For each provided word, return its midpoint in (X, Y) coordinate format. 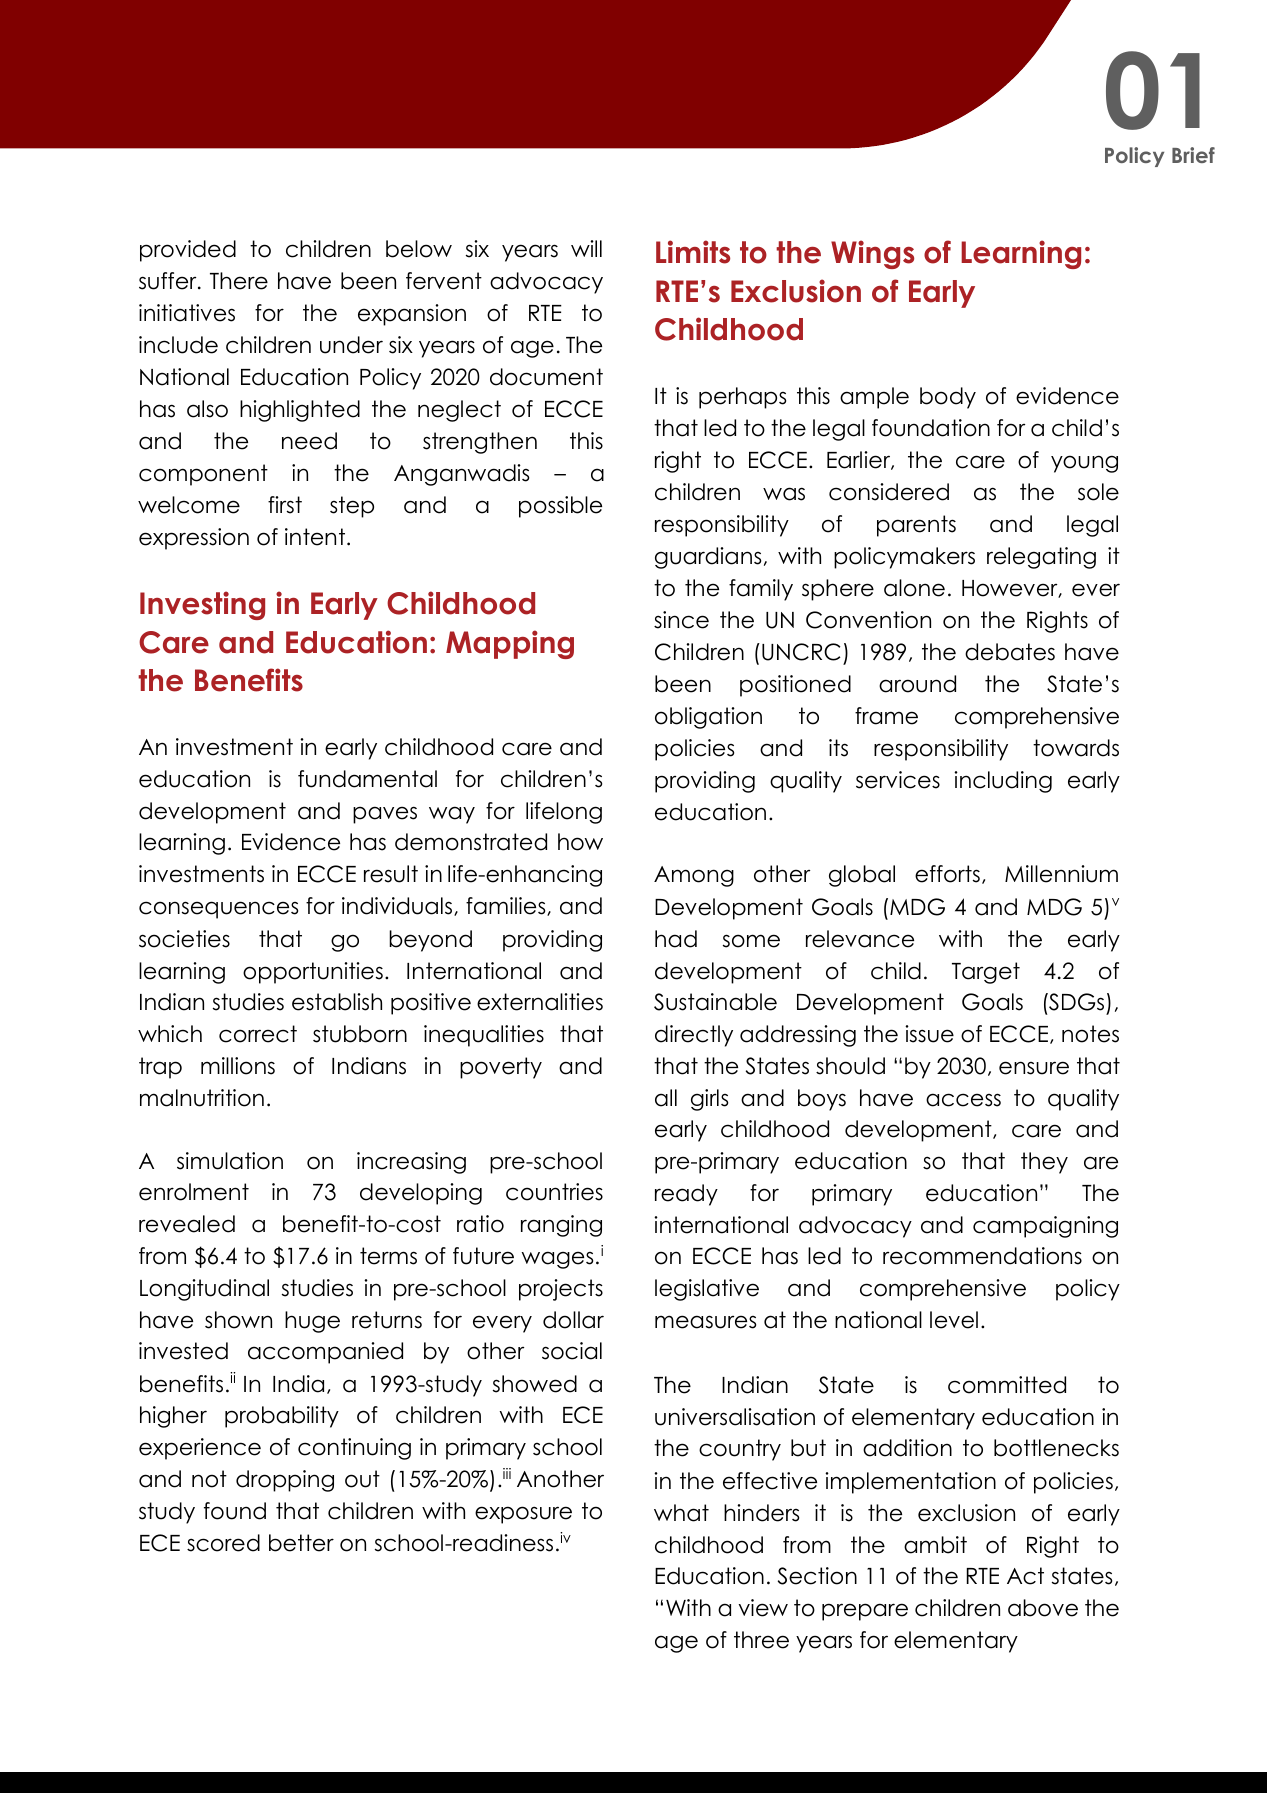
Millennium (1061, 874)
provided (188, 251)
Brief (1193, 155)
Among (694, 876)
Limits (693, 252)
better (301, 1543)
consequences (218, 910)
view (763, 1608)
